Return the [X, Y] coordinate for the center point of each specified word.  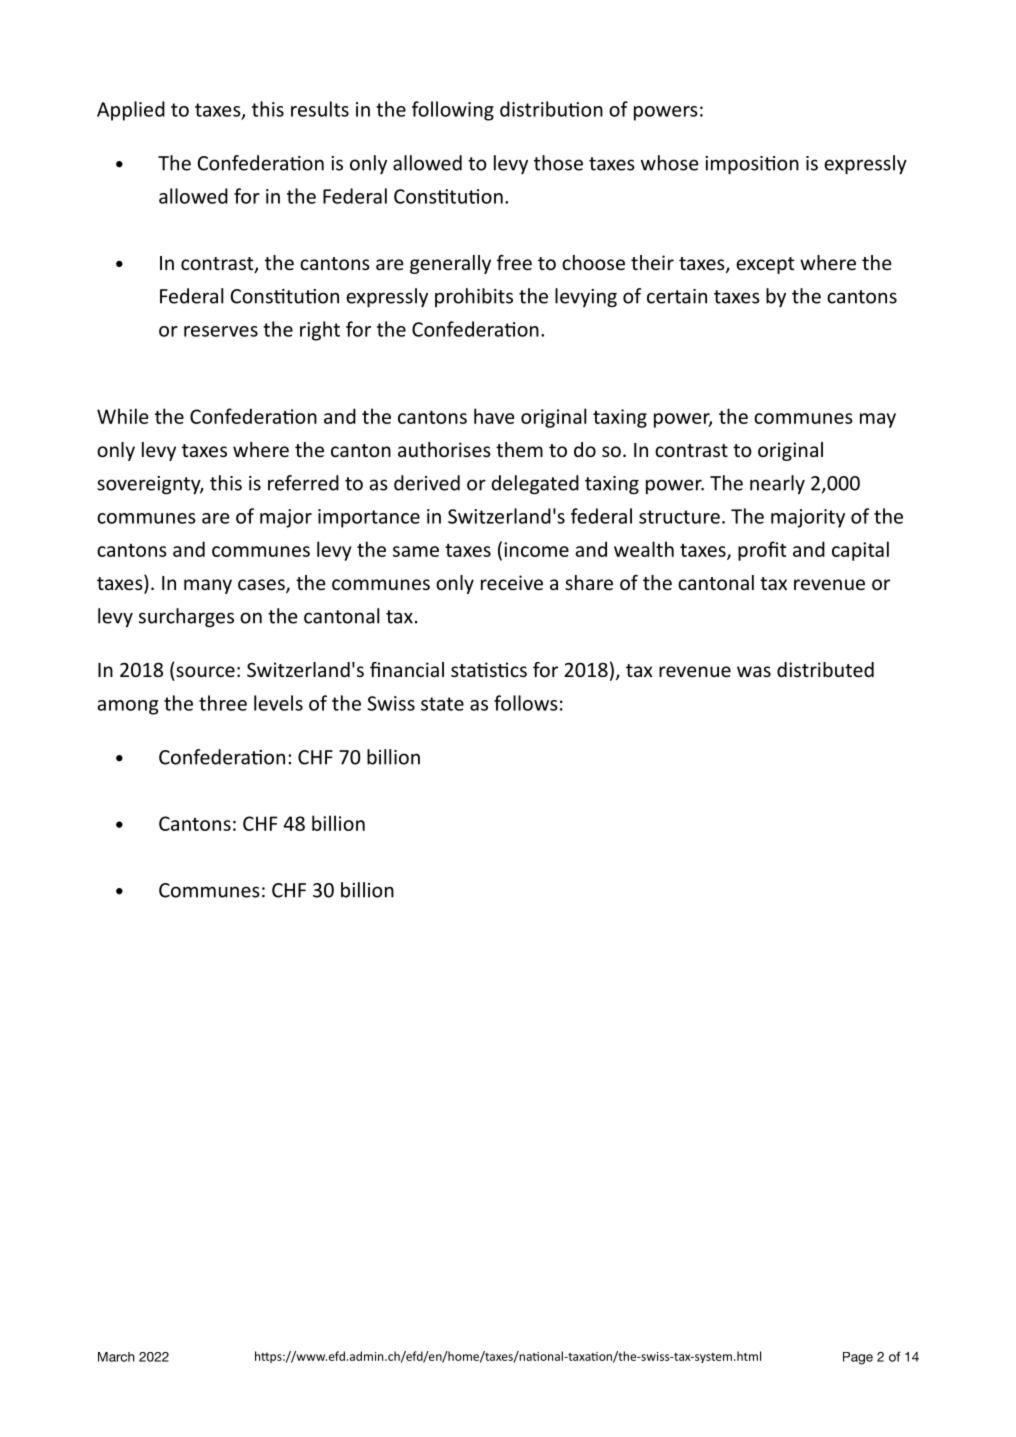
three [223, 703]
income [536, 549]
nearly [777, 484]
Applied [131, 111]
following [453, 111]
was [754, 671]
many [208, 586]
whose [670, 163]
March [116, 1357]
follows [526, 703]
